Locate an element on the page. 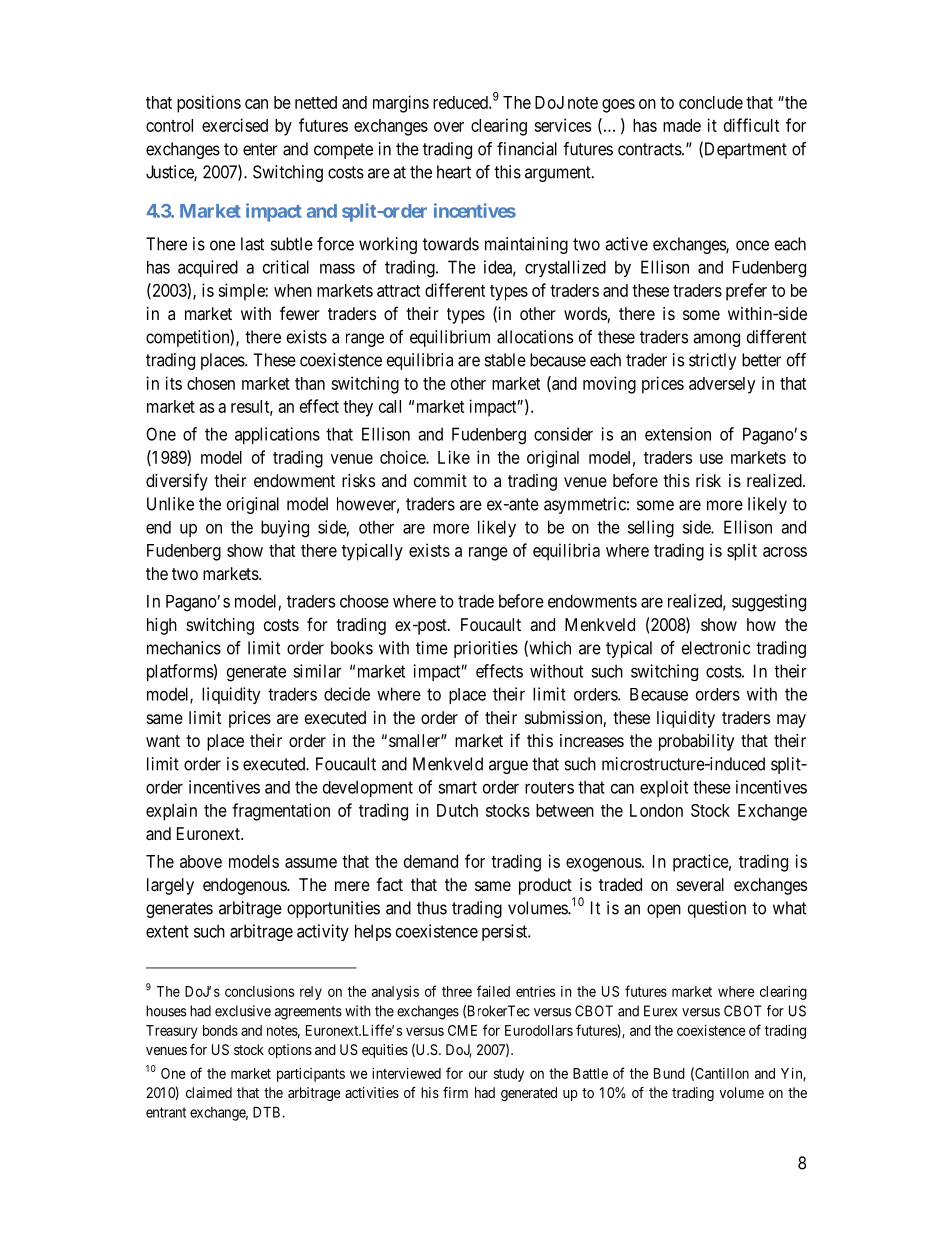  argue is located at coordinates (508, 767).
